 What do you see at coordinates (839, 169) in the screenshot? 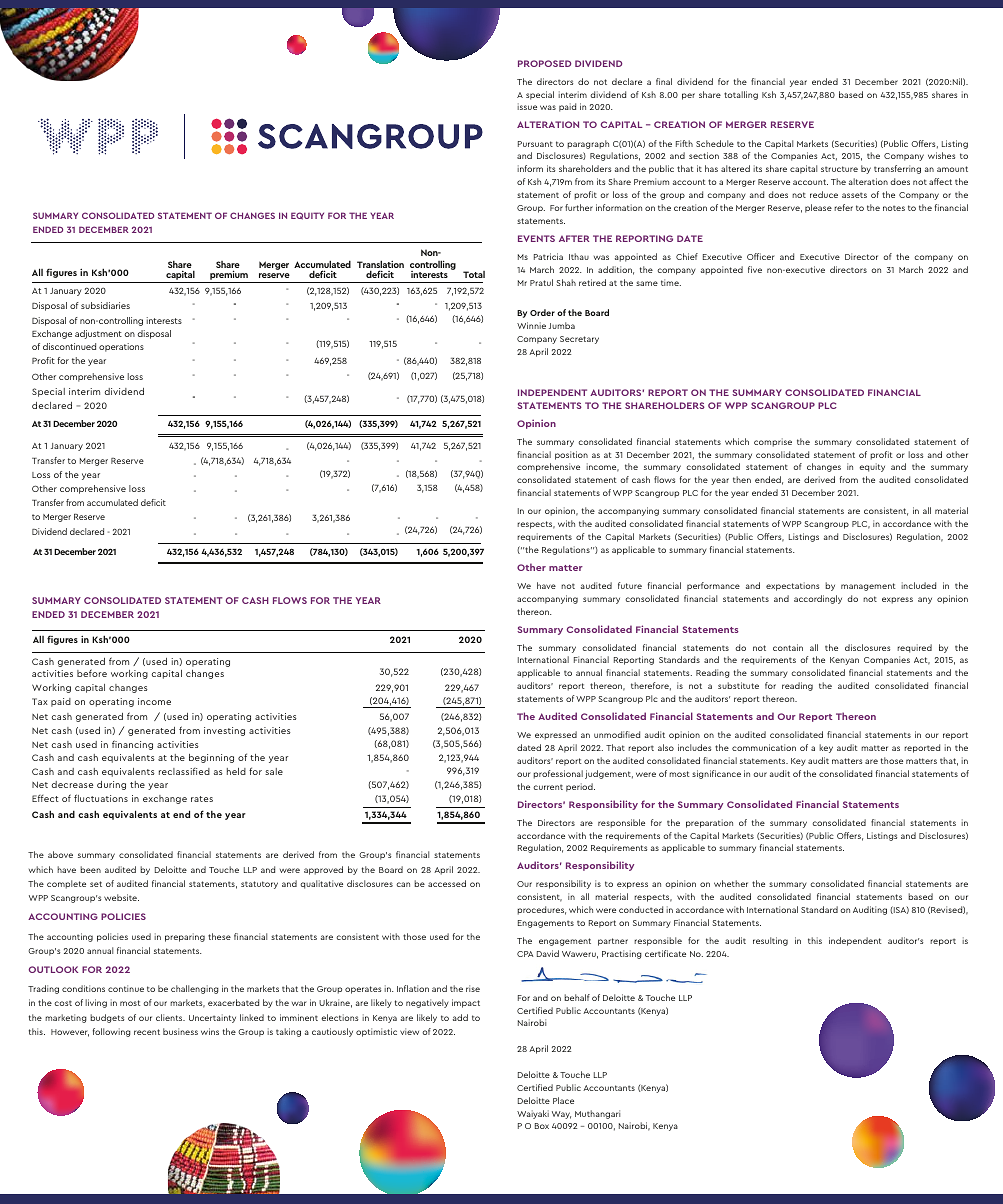
I see `structure` at bounding box center [839, 169].
